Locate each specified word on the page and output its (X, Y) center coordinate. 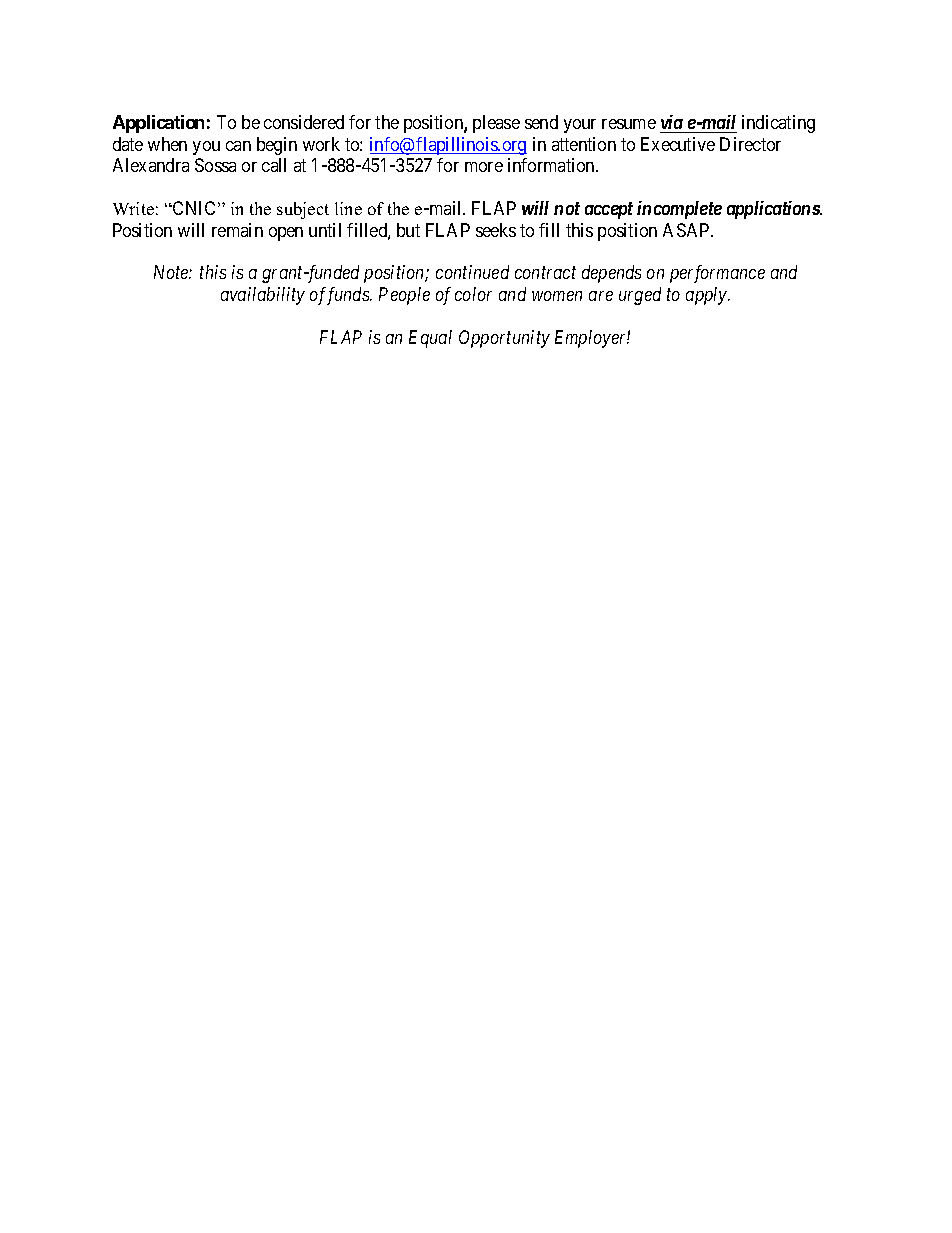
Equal (430, 339)
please (496, 124)
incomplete (679, 210)
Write (133, 208)
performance (717, 274)
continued (472, 272)
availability (263, 296)
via (672, 122)
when (167, 144)
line (348, 208)
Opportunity (504, 339)
